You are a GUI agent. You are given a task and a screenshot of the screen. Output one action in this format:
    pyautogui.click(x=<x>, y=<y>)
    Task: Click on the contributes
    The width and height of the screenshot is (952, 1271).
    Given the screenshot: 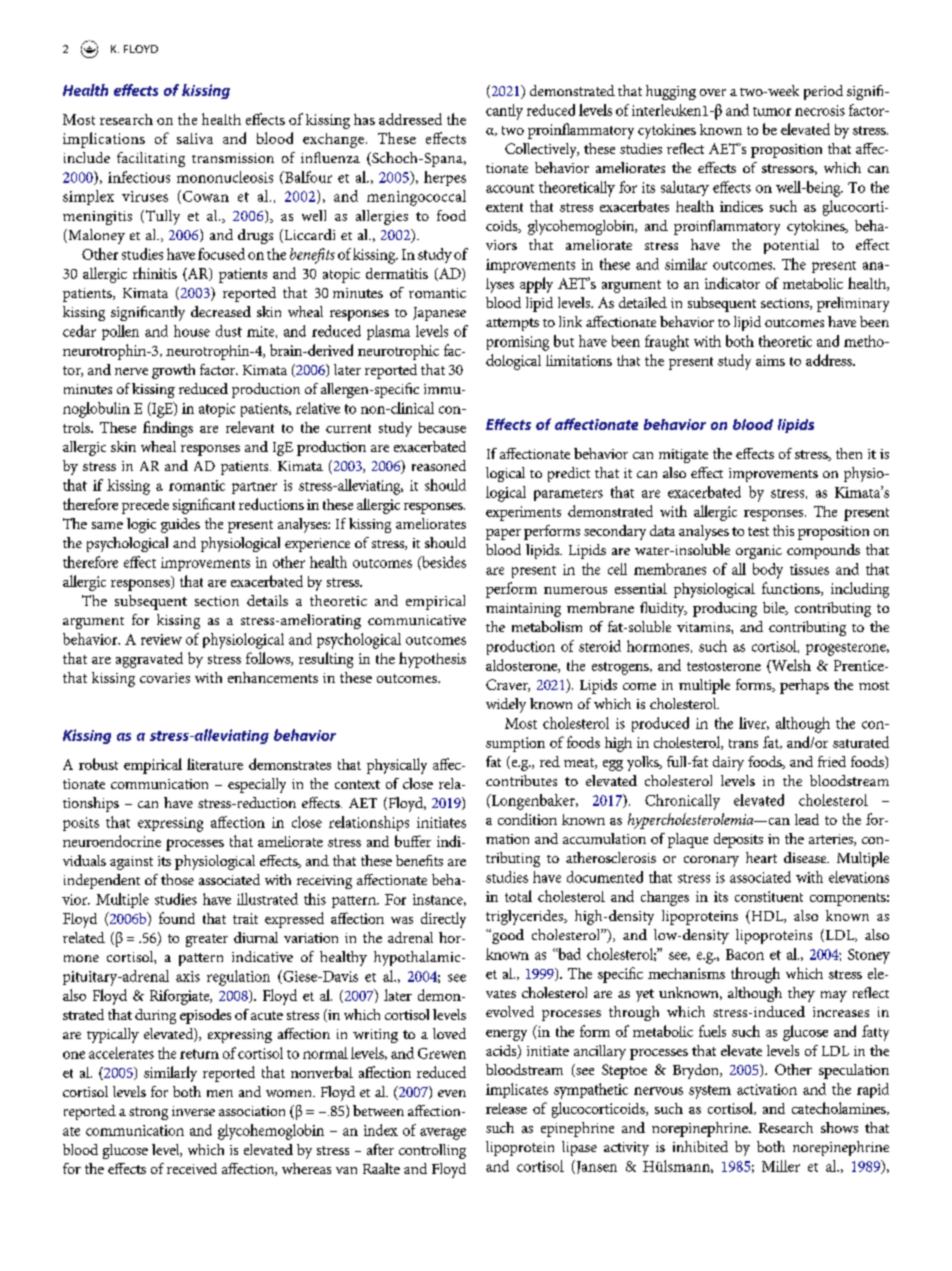 What is the action you would take?
    pyautogui.click(x=521, y=780)
